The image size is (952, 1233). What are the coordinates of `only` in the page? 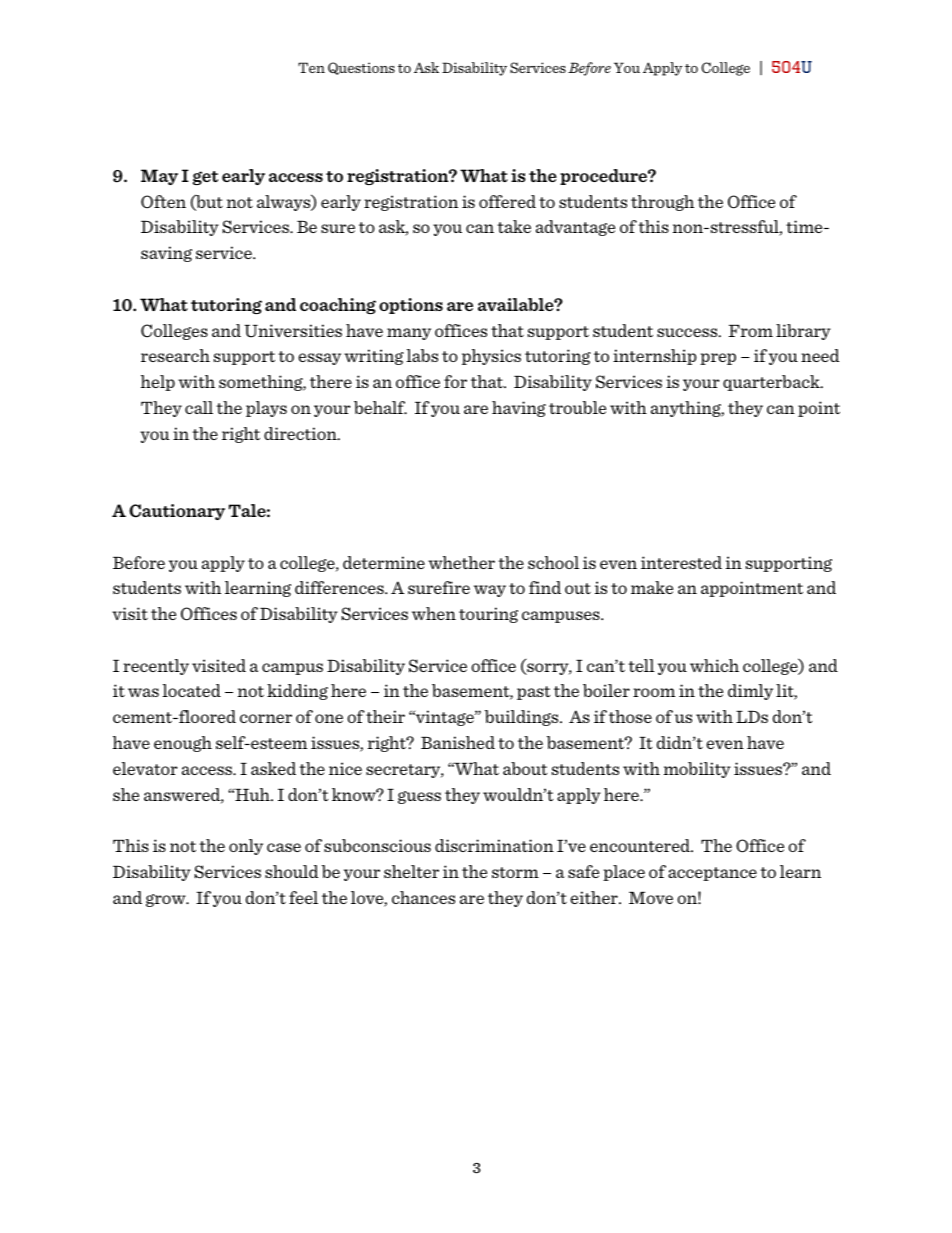 It's located at (246, 847).
